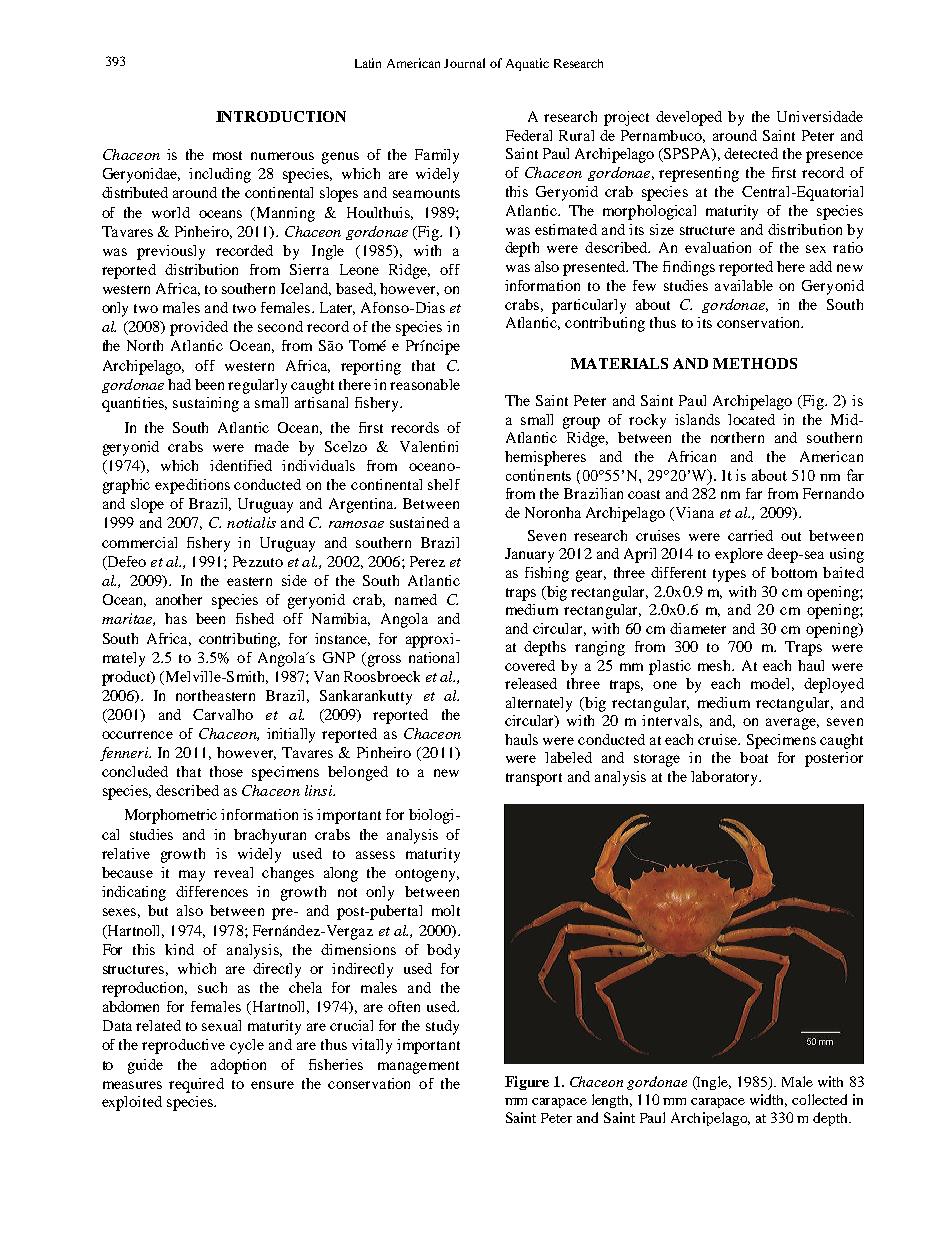  I want to click on INTRODUCTION, so click(281, 116).
